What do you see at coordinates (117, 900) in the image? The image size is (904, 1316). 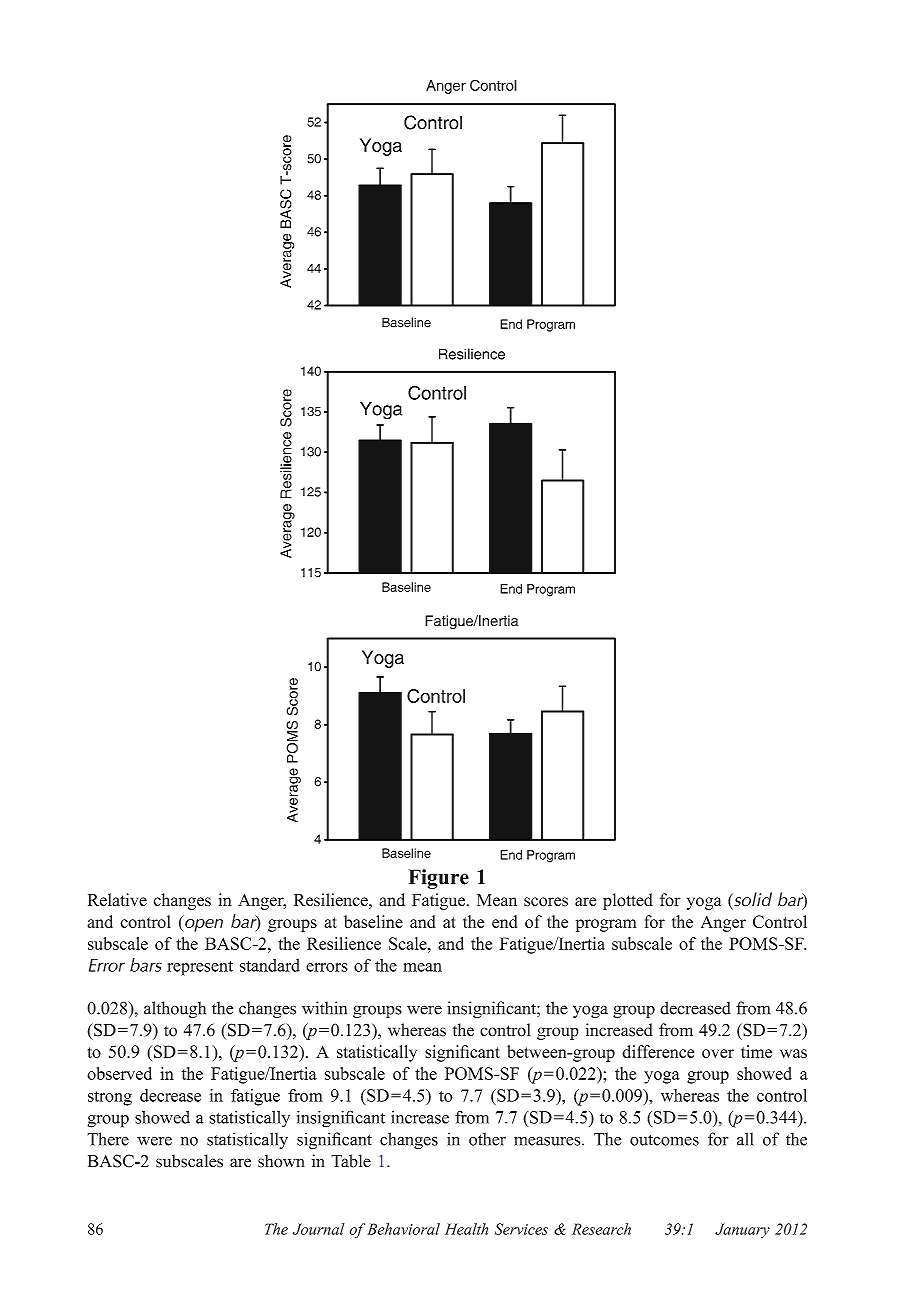 I see `Relative` at bounding box center [117, 900].
